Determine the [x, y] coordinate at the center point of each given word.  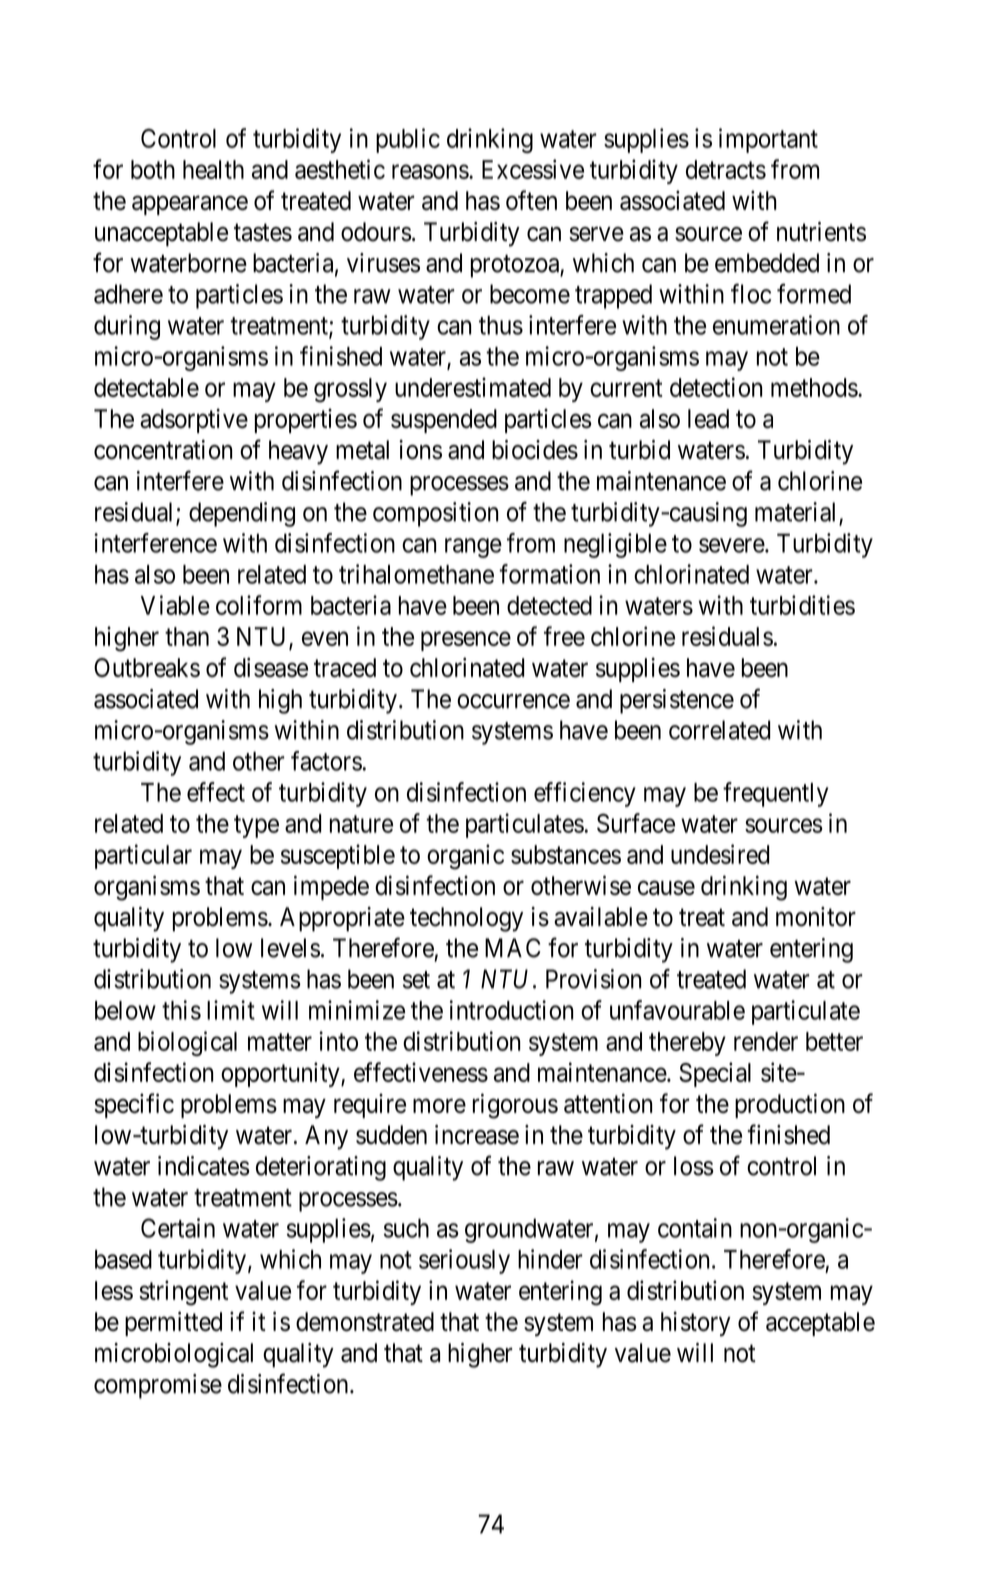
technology [466, 919]
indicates [204, 1166]
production [790, 1105]
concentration [163, 450]
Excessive [533, 169]
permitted [173, 1323]
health [213, 169]
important [768, 140]
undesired [720, 854]
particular [143, 856]
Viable [175, 605]
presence [466, 641]
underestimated [473, 387]
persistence [677, 701]
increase [477, 1135]
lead [708, 419]
